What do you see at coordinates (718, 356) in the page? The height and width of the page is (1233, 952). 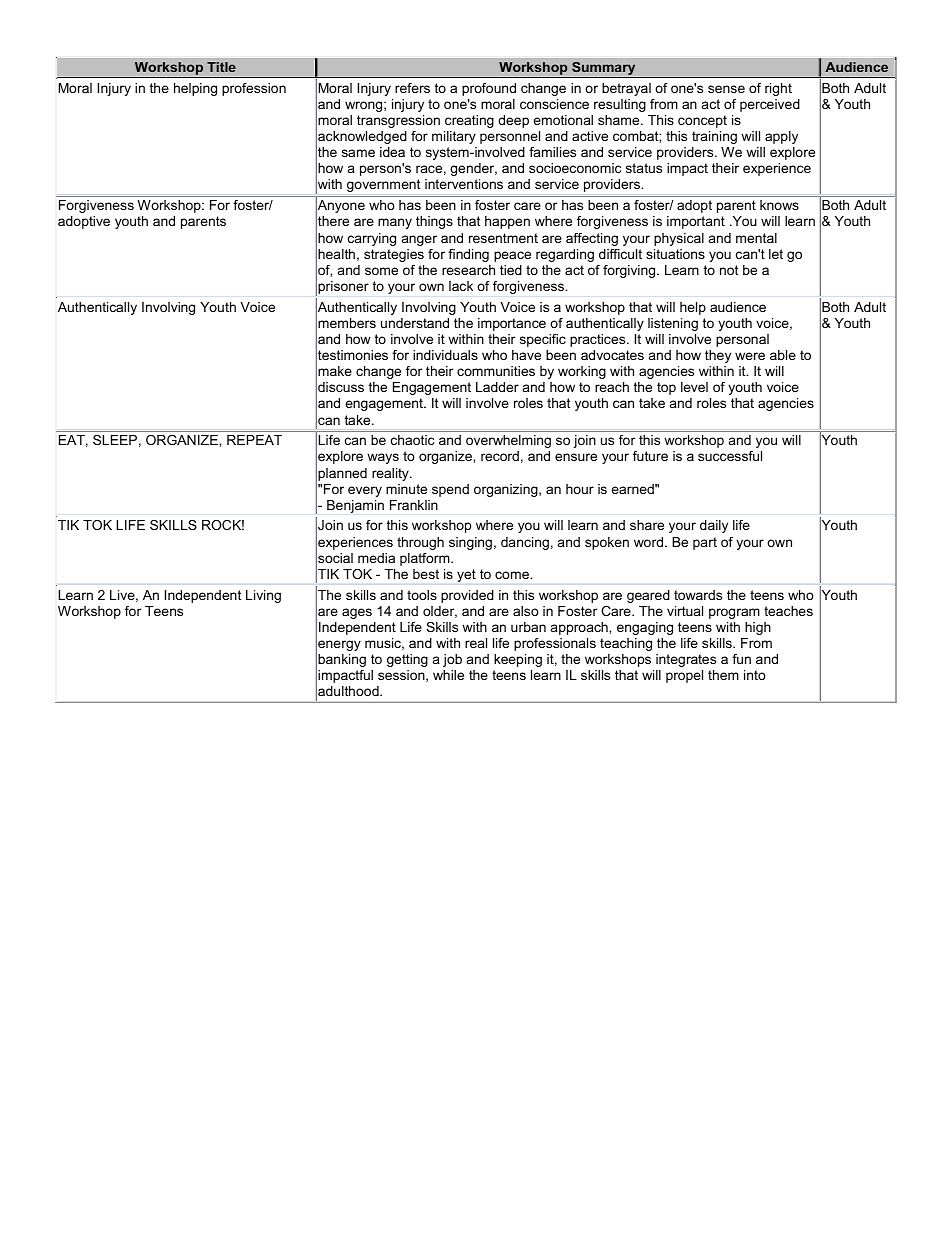 I see `they` at bounding box center [718, 356].
